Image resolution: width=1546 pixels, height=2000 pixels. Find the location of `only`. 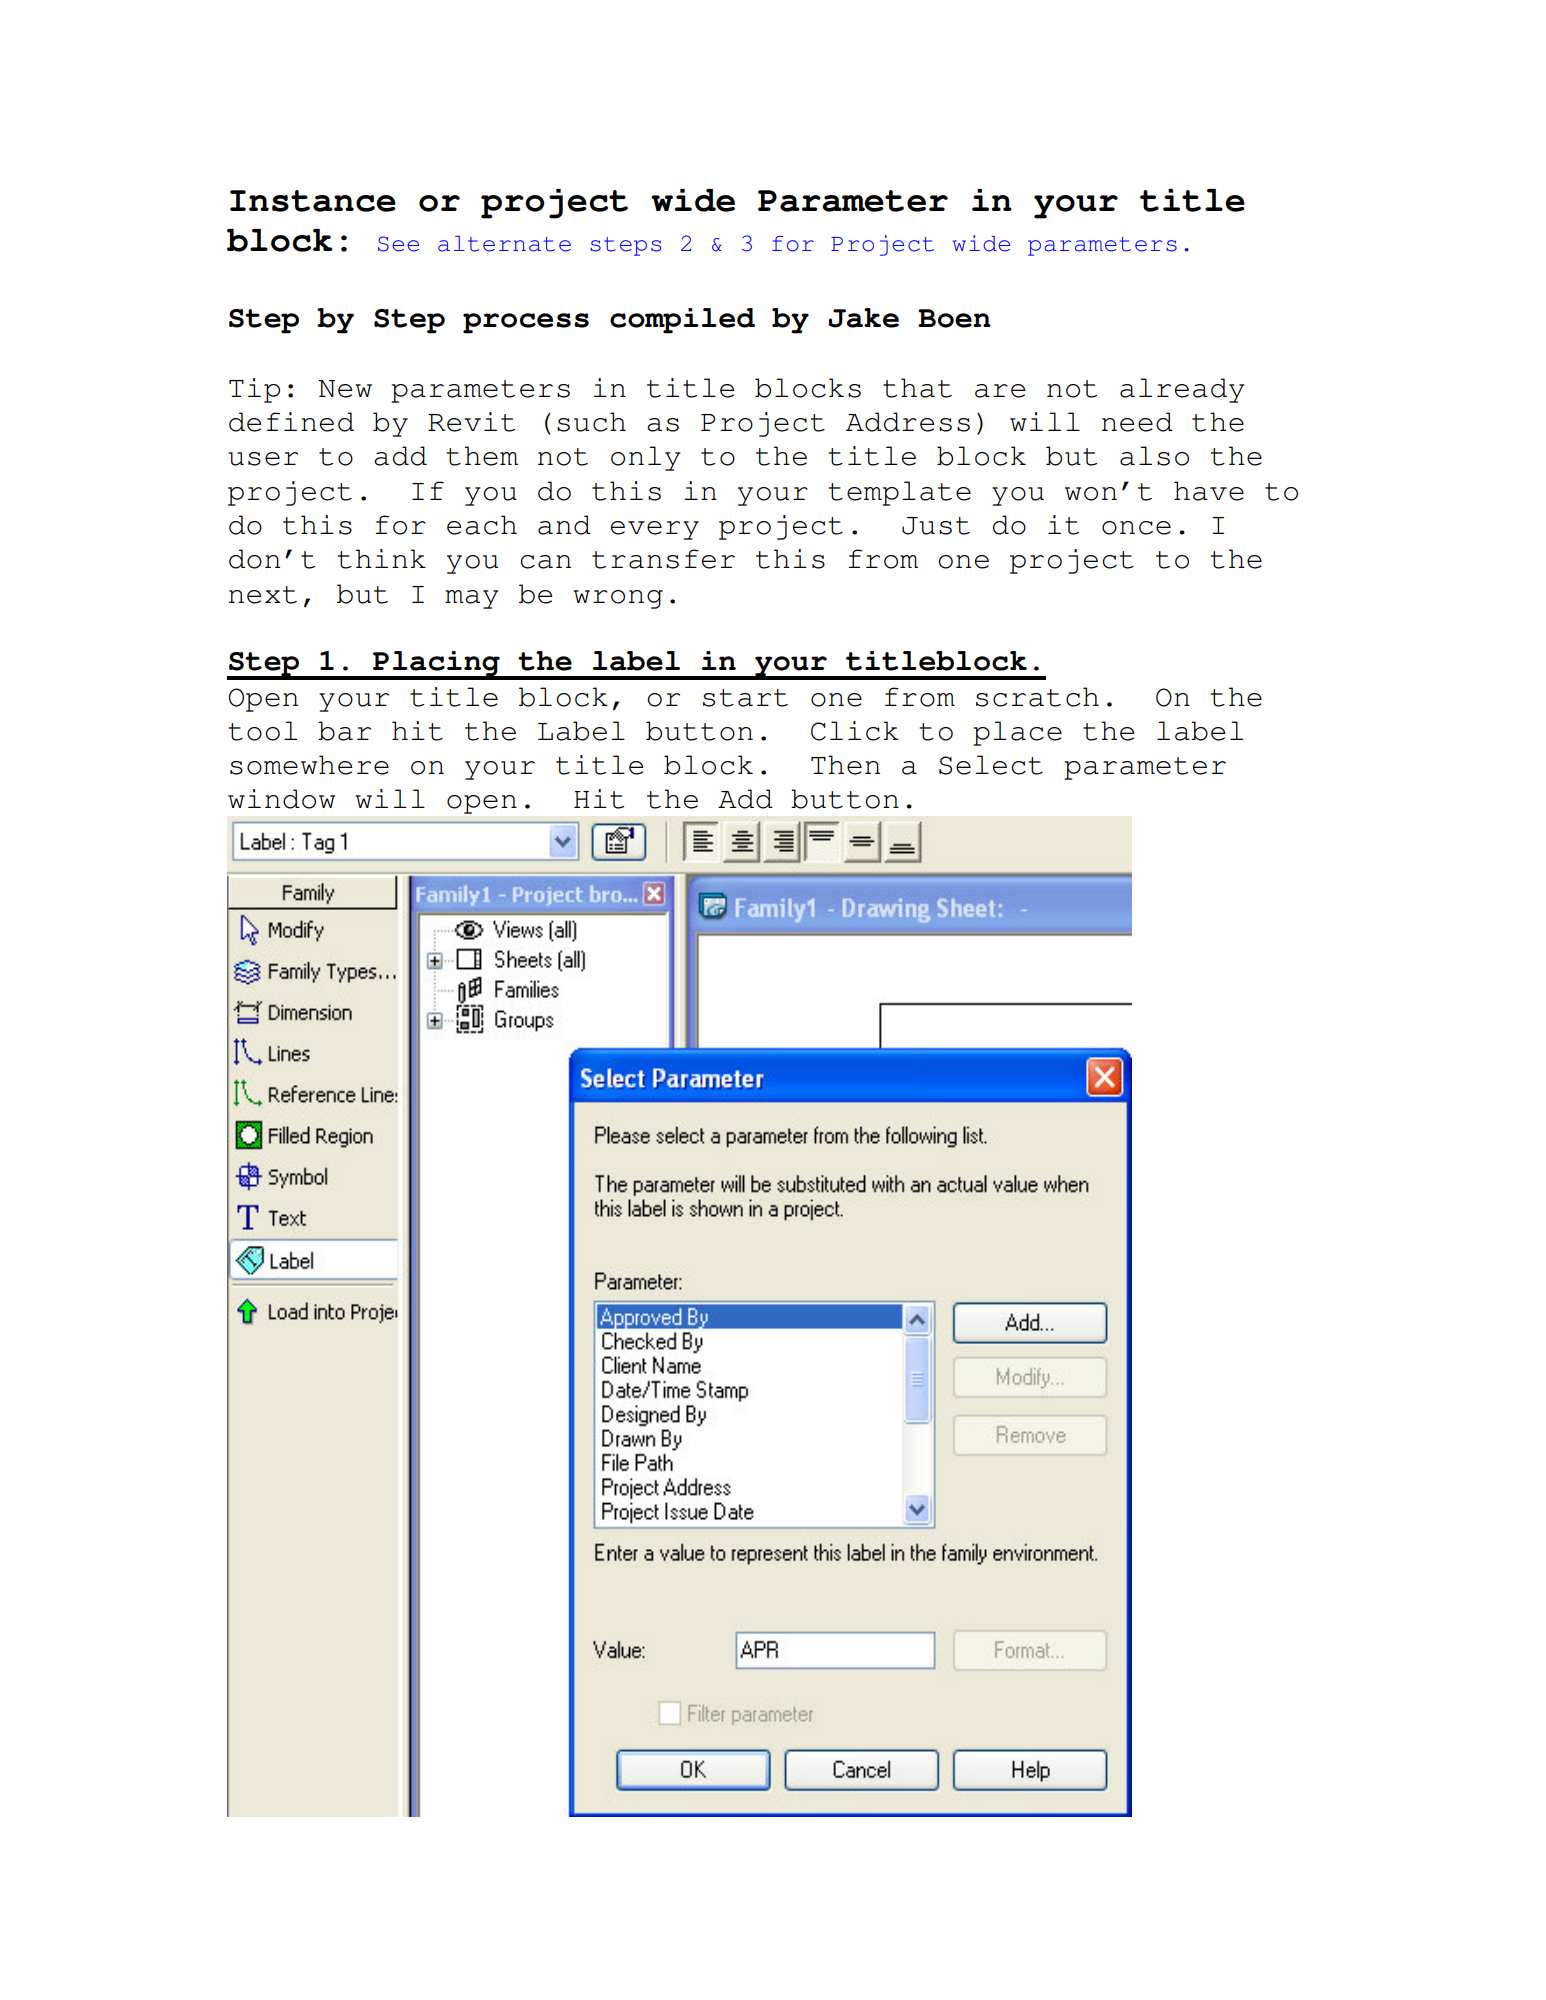

only is located at coordinates (645, 458).
